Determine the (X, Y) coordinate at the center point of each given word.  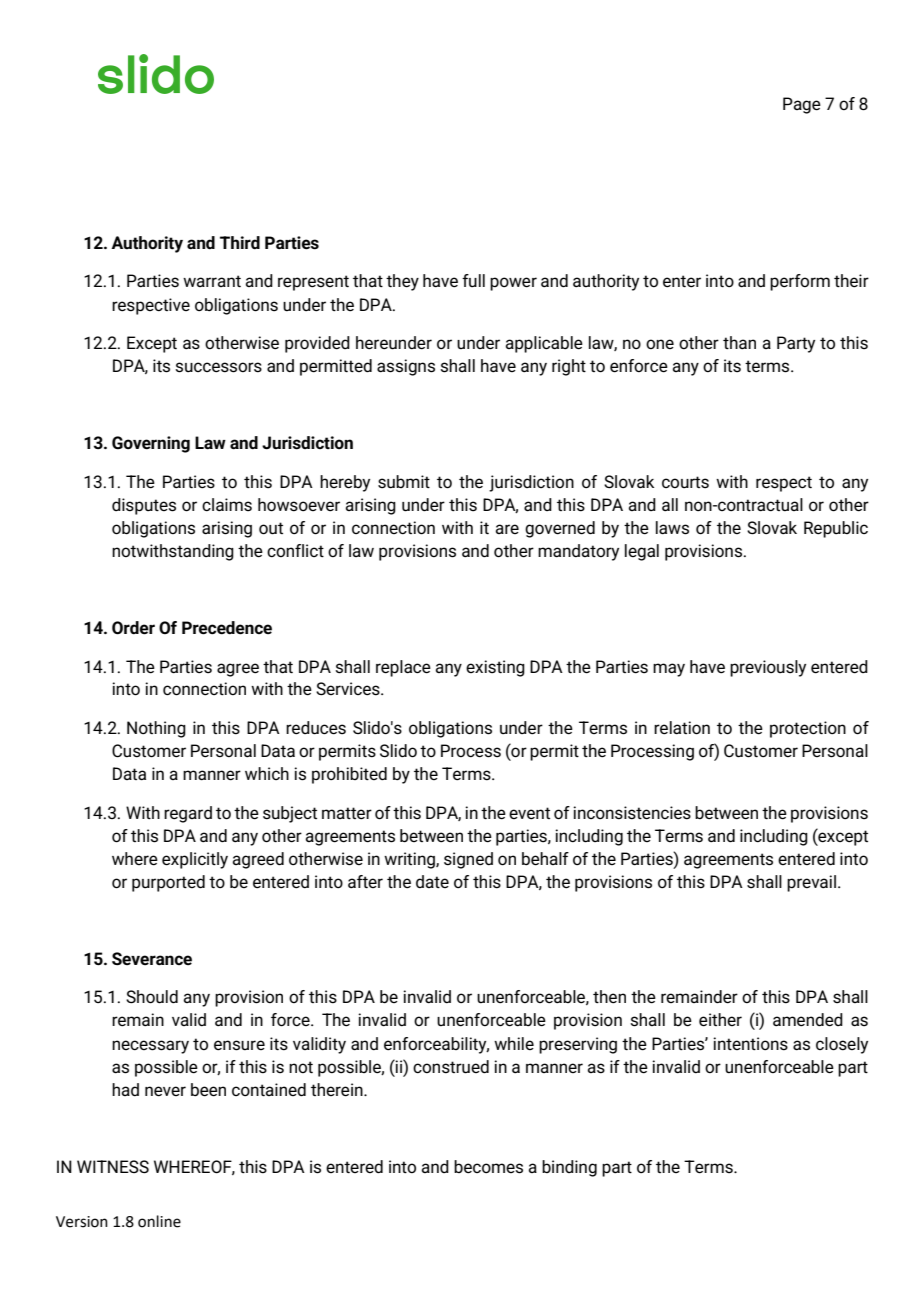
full (473, 280)
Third (240, 242)
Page (802, 105)
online (159, 1221)
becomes (488, 1167)
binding (569, 1168)
